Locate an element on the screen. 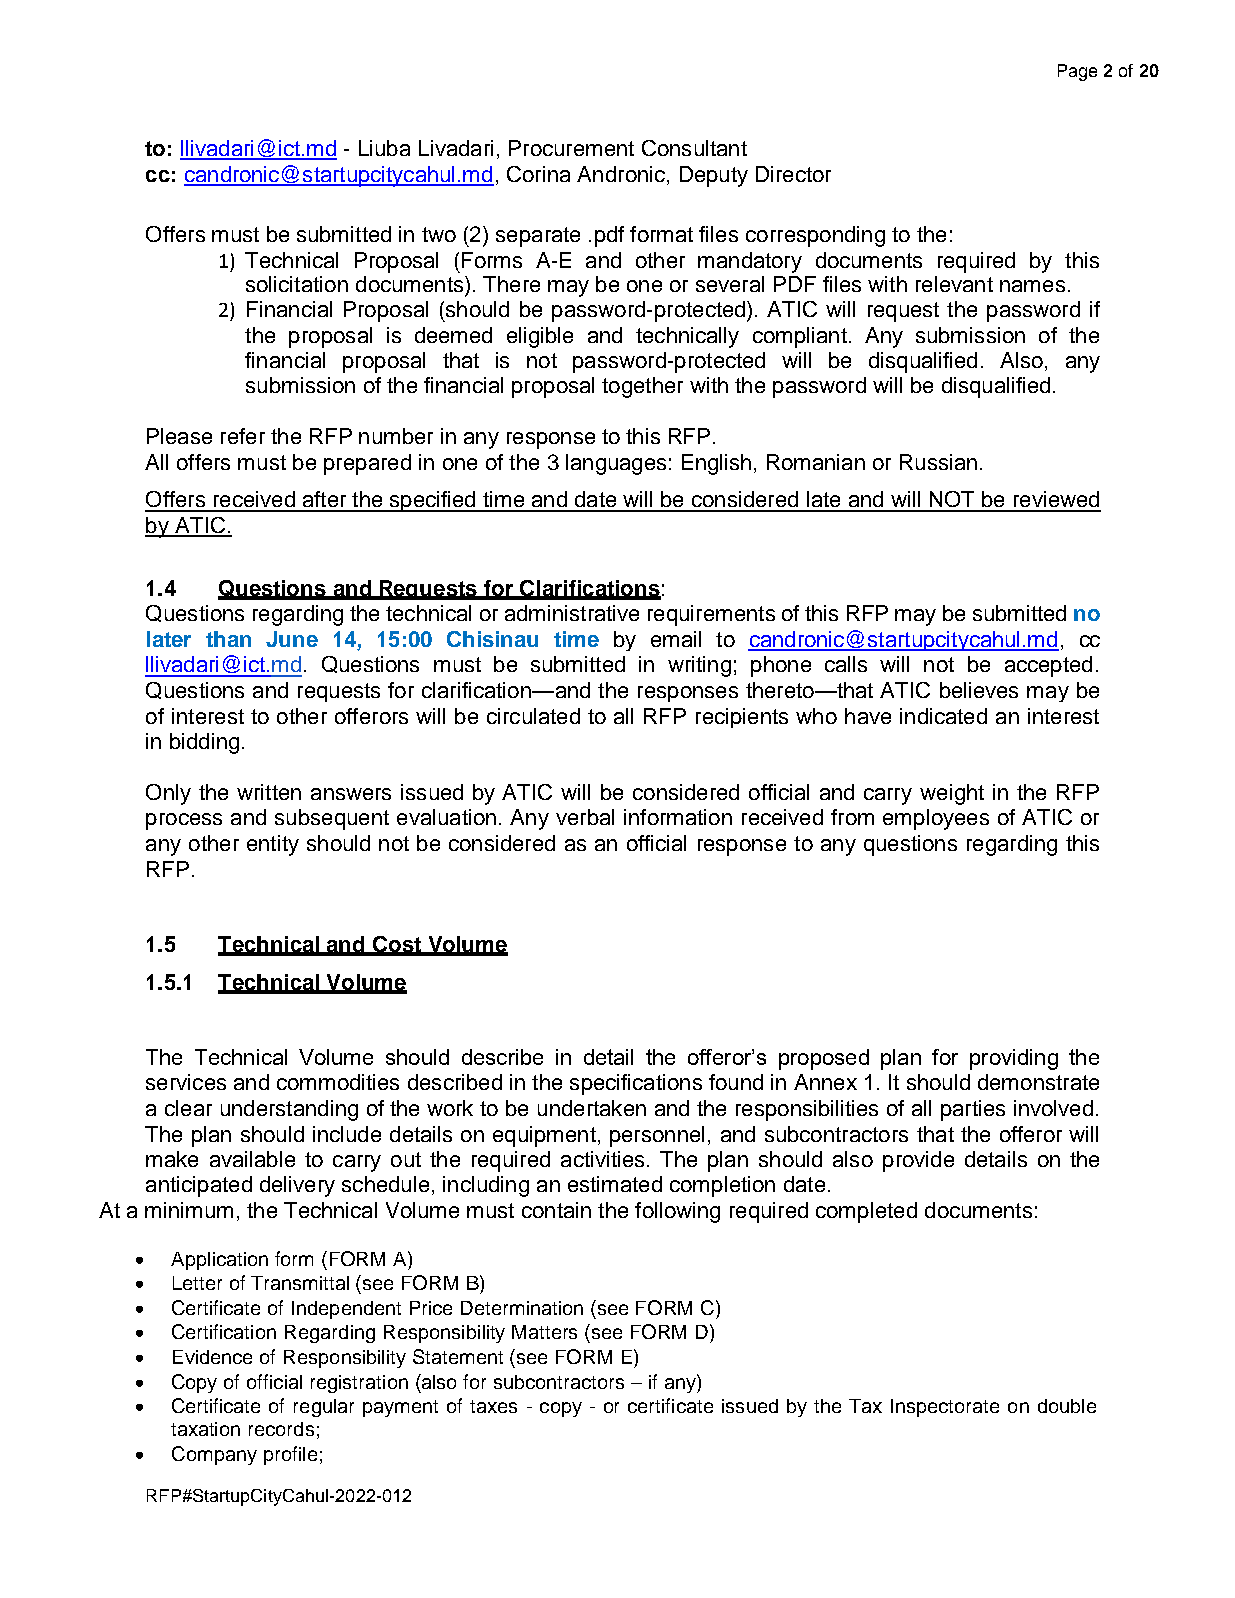  solicitation is located at coordinates (297, 284).
